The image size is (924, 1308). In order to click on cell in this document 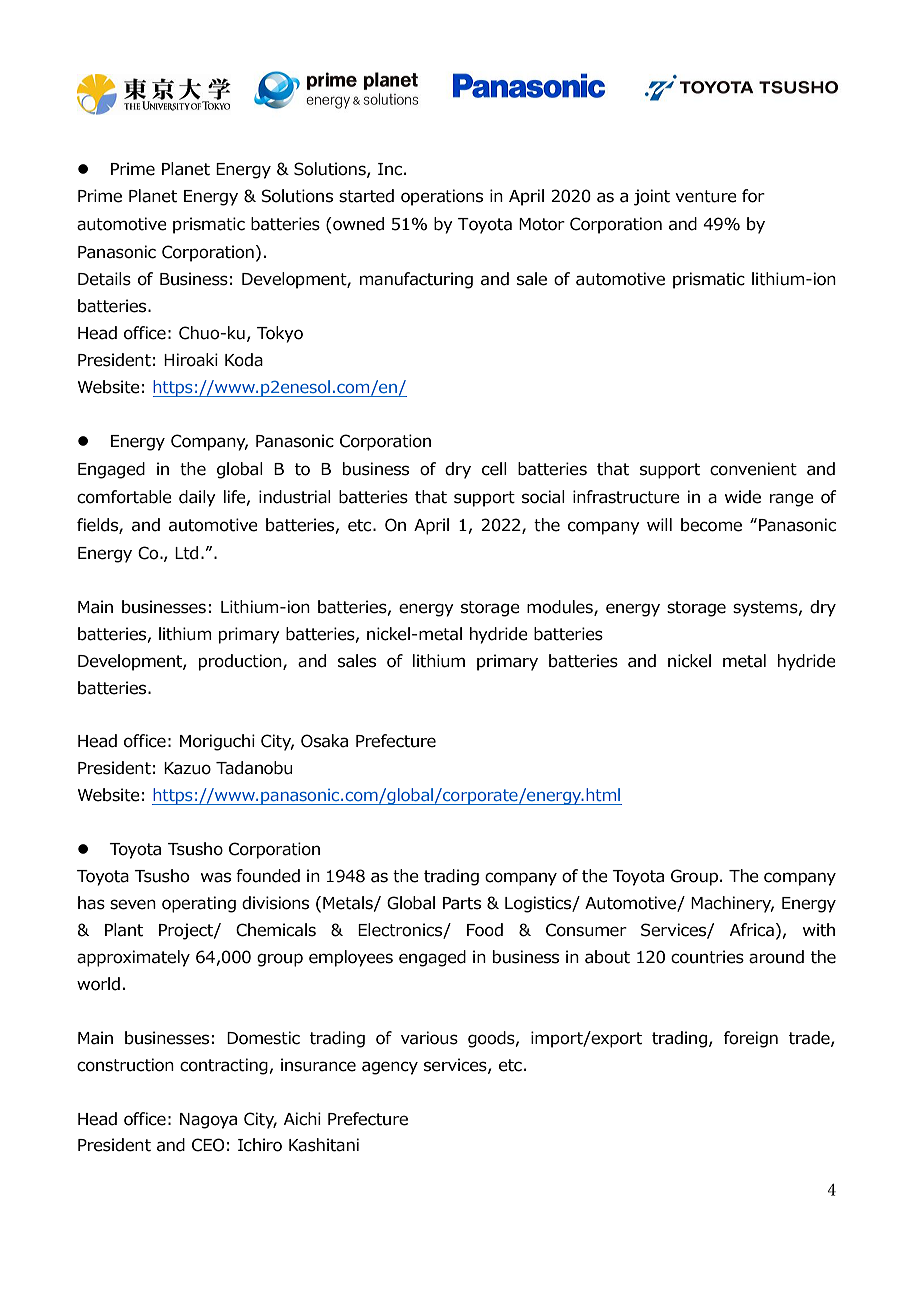, I will do `click(494, 469)`.
